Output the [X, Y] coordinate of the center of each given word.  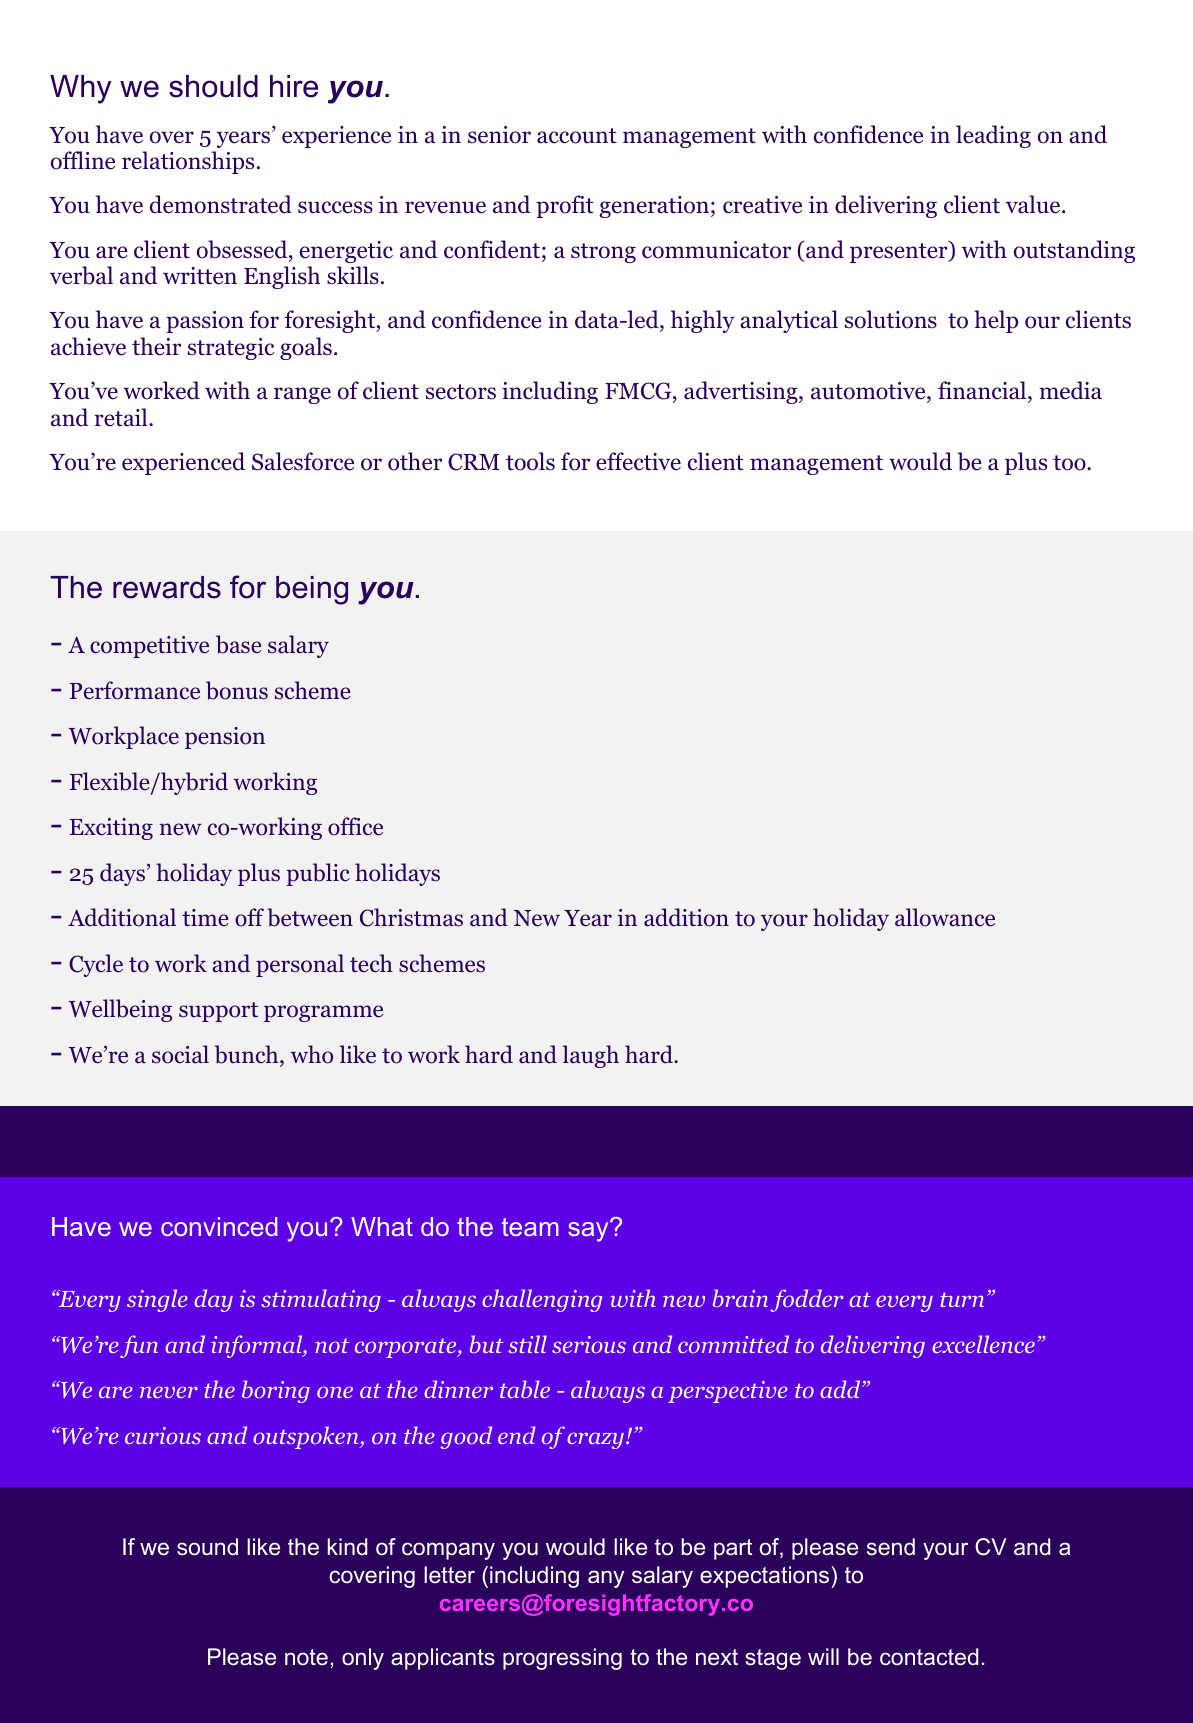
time [205, 918]
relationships [188, 162]
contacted [929, 1657]
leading [993, 136]
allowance [945, 917]
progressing [562, 1659]
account [577, 136]
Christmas [411, 917]
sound [207, 1547]
